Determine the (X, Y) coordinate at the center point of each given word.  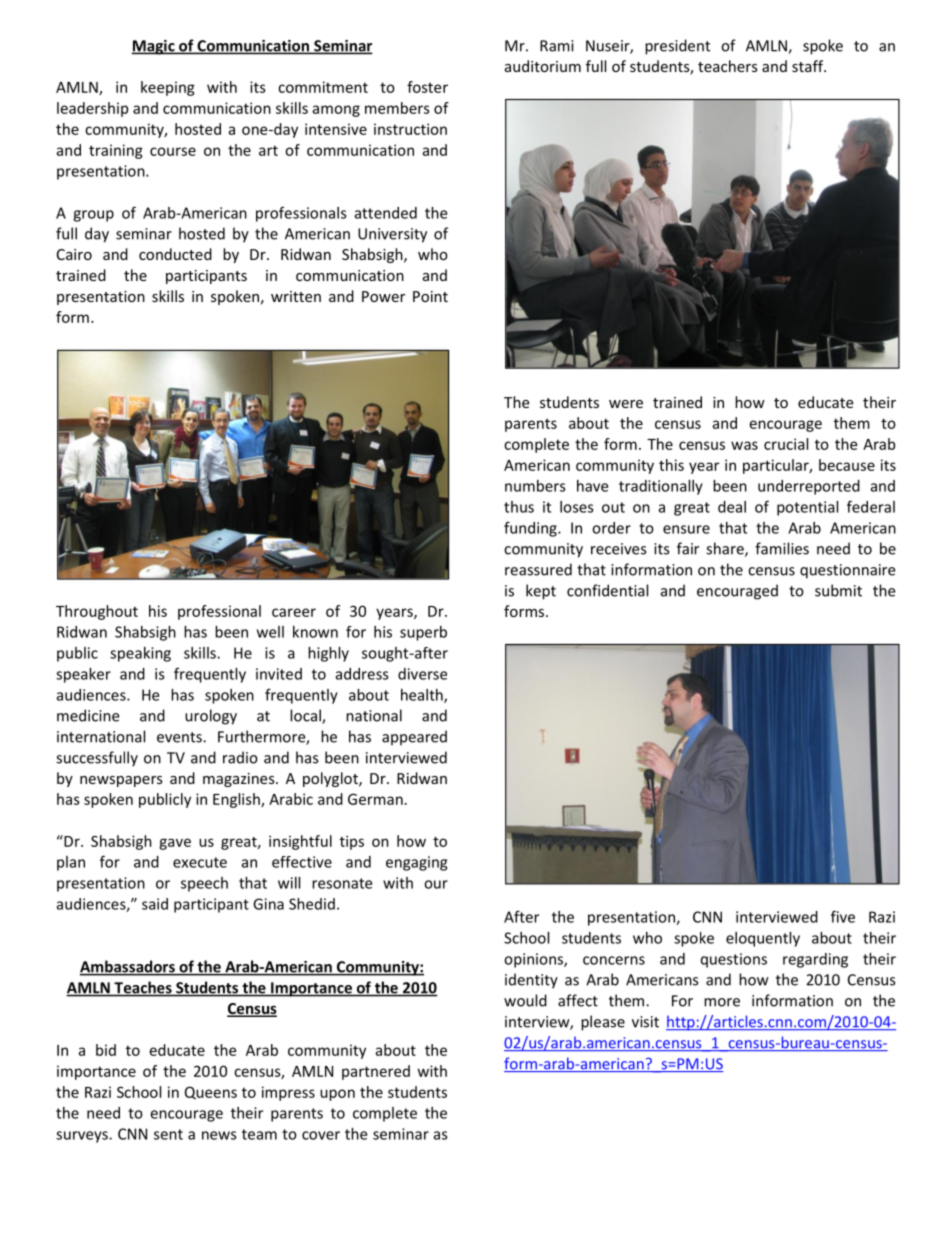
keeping (168, 88)
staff (809, 66)
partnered (376, 1072)
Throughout (97, 612)
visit (645, 1022)
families (782, 548)
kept (541, 592)
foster (427, 87)
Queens (211, 1093)
